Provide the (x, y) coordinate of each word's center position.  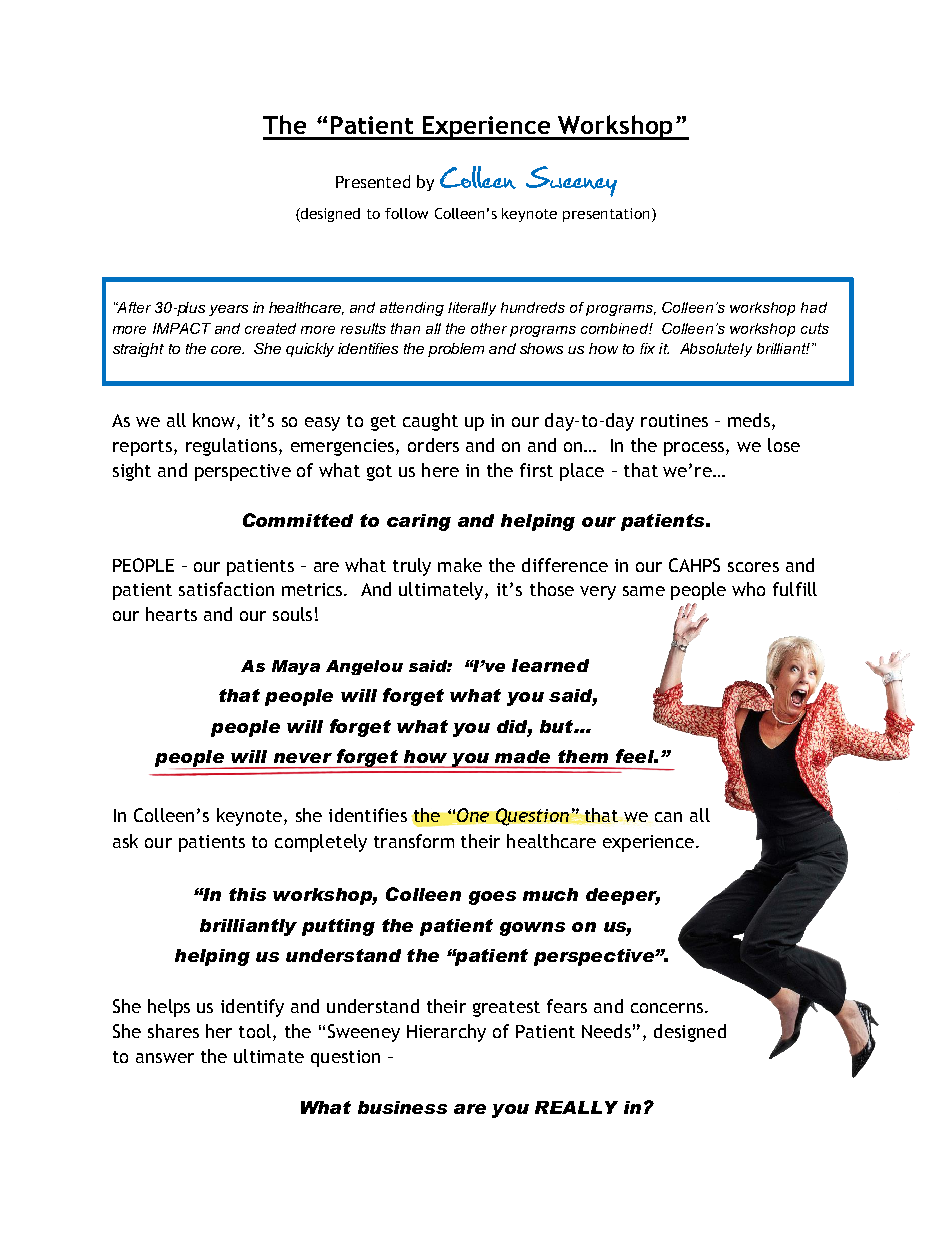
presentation (606, 215)
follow (406, 213)
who (748, 589)
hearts (171, 614)
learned (550, 665)
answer (165, 1058)
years (228, 310)
